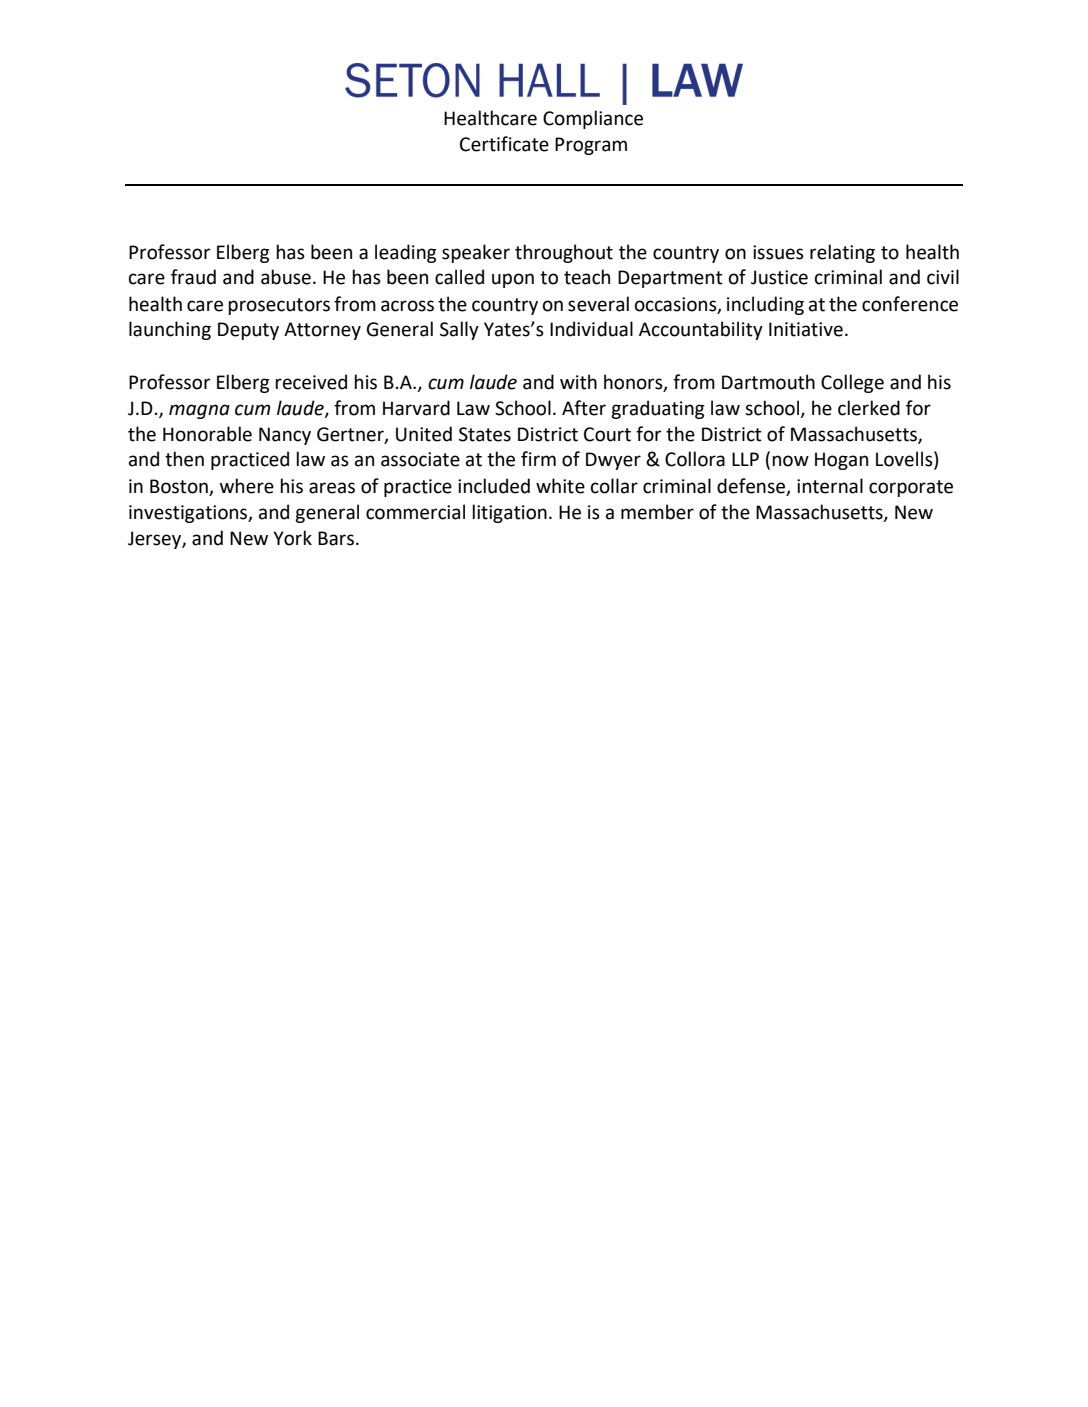 The image size is (1088, 1407). What do you see at coordinates (405, 253) in the screenshot?
I see `leading` at bounding box center [405, 253].
